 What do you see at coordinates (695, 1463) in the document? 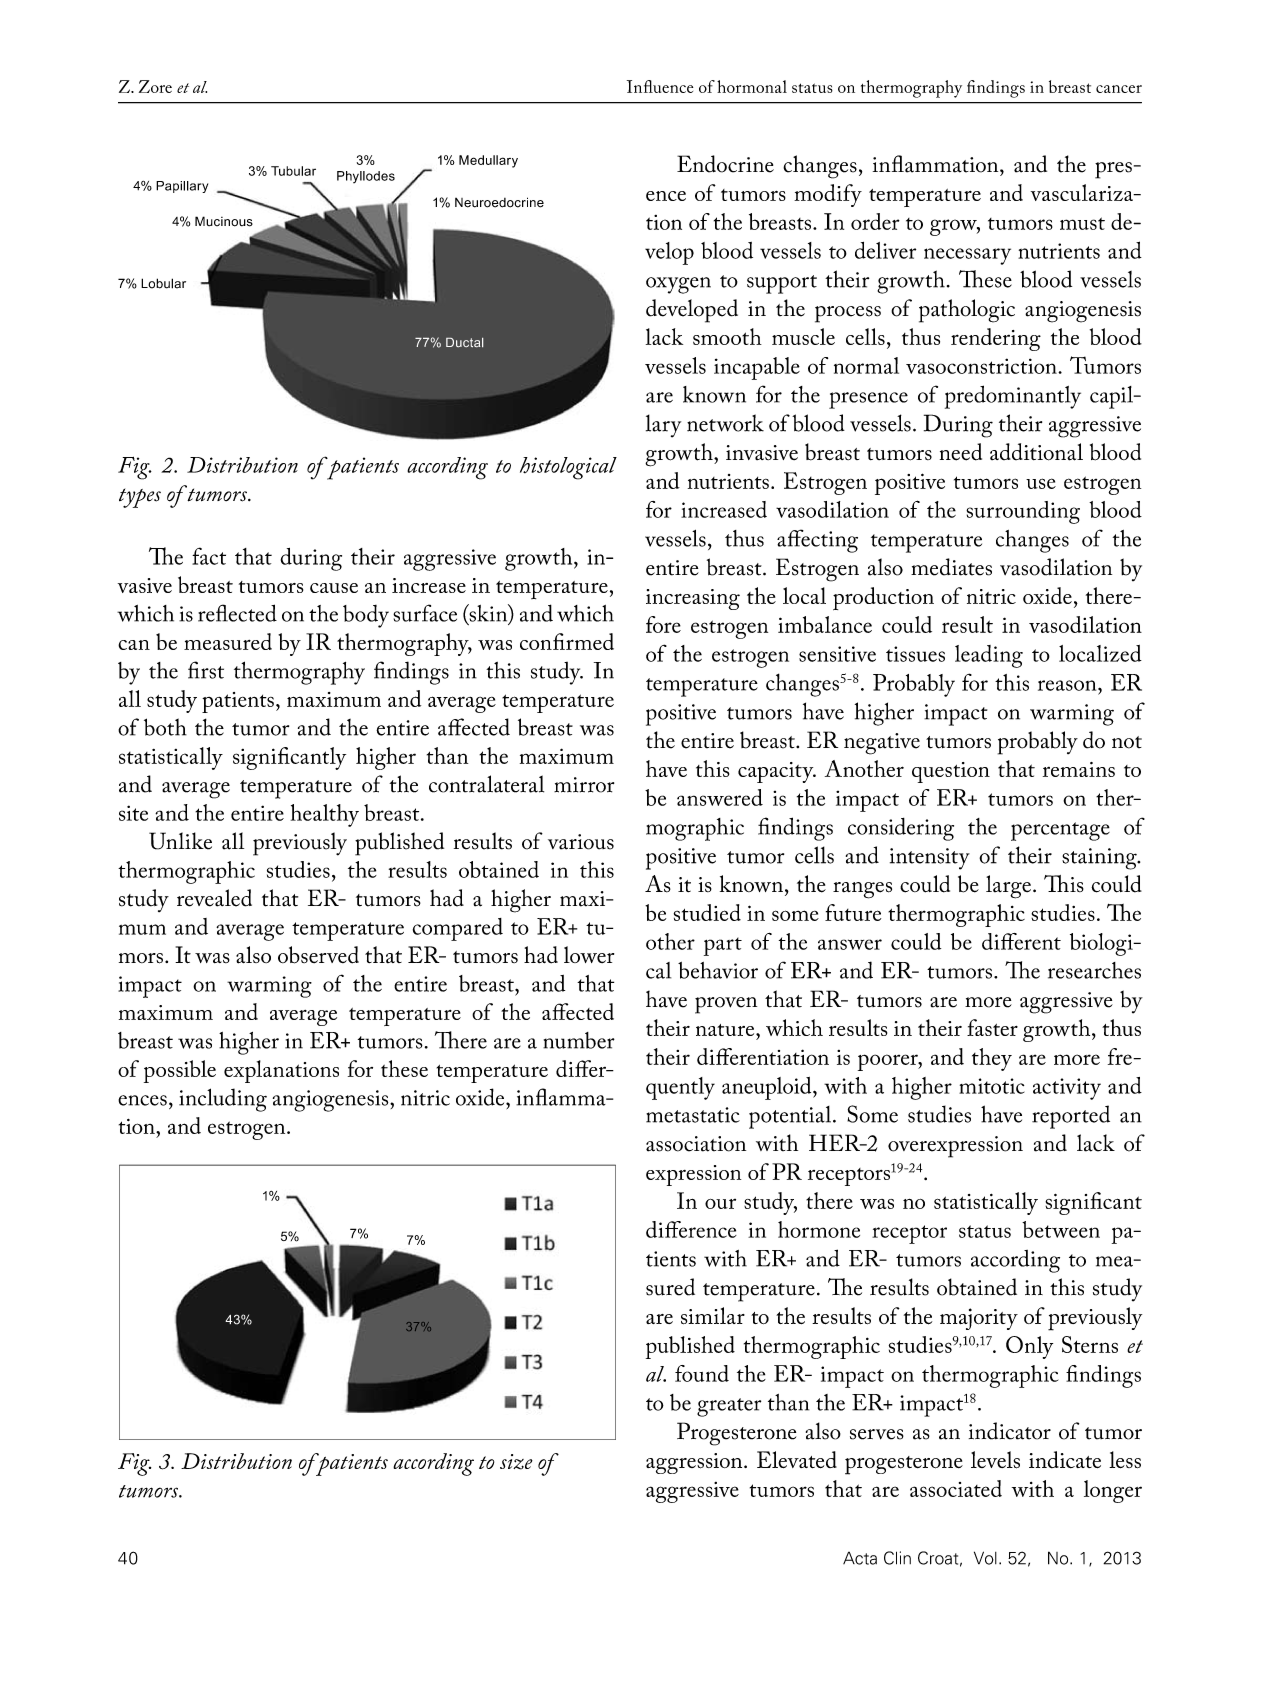
I see `aggression` at bounding box center [695, 1463].
